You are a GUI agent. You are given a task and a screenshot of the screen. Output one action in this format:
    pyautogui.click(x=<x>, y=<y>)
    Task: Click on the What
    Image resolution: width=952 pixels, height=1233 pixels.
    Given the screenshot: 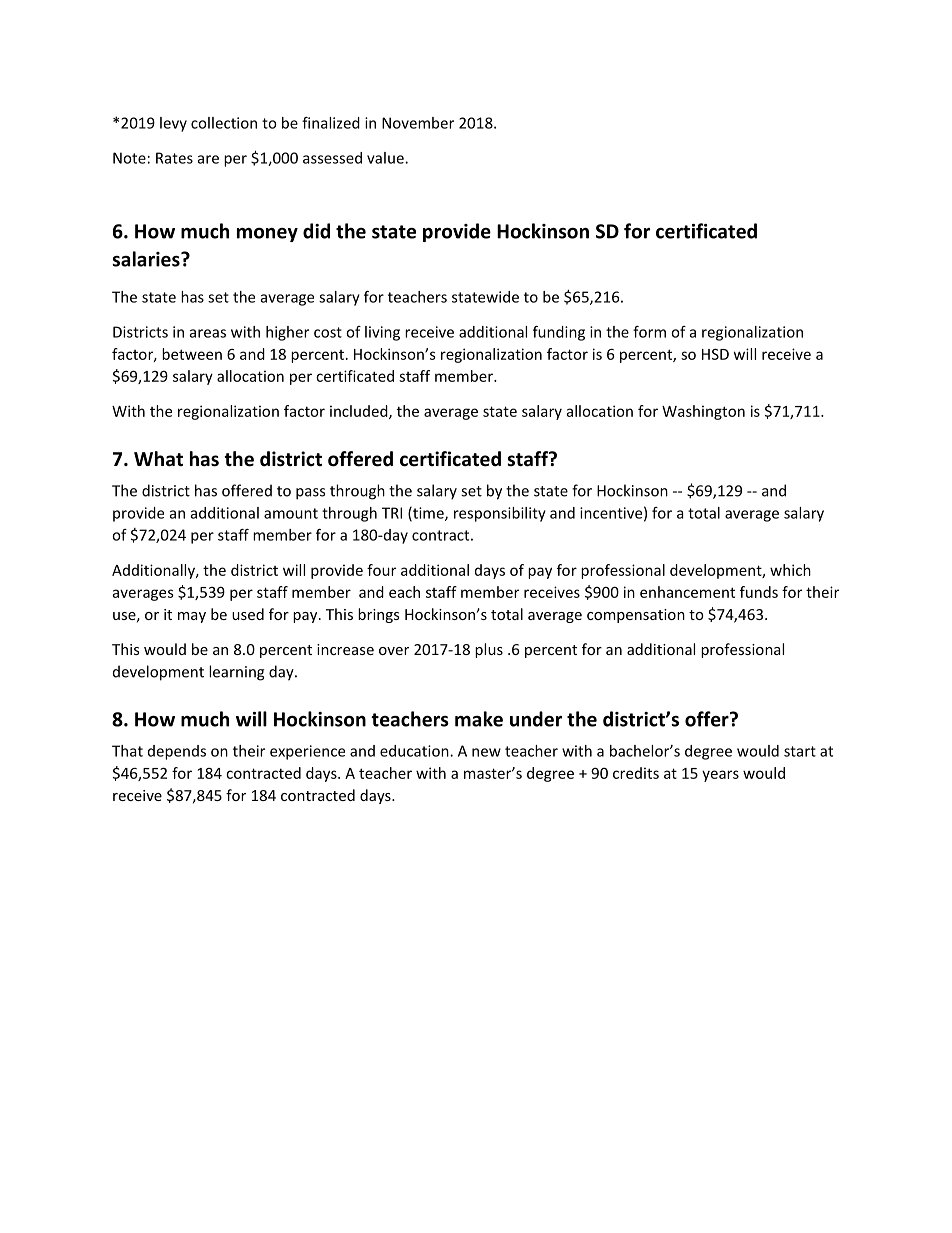 What is the action you would take?
    pyautogui.click(x=158, y=459)
